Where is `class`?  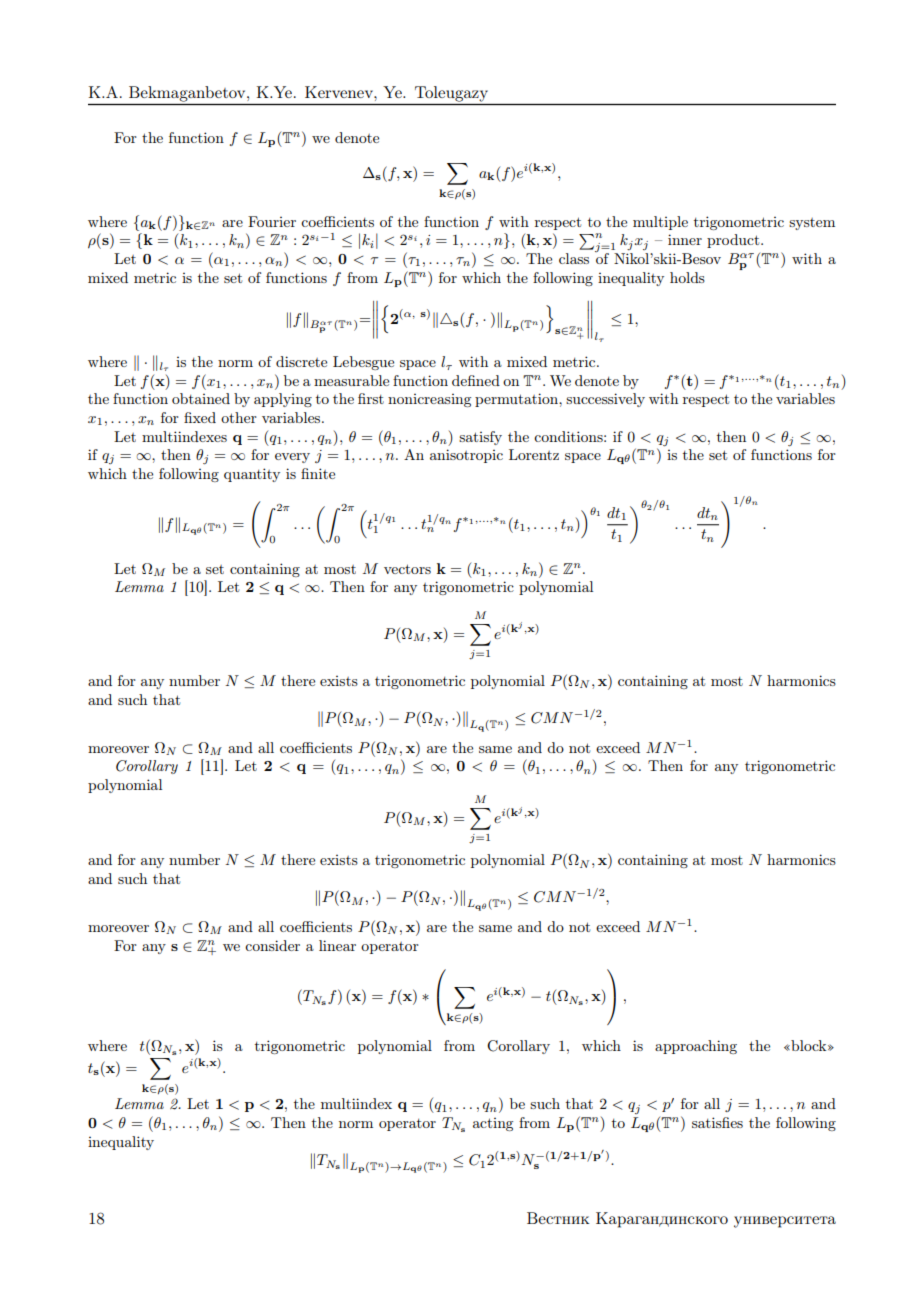 class is located at coordinates (574, 258).
